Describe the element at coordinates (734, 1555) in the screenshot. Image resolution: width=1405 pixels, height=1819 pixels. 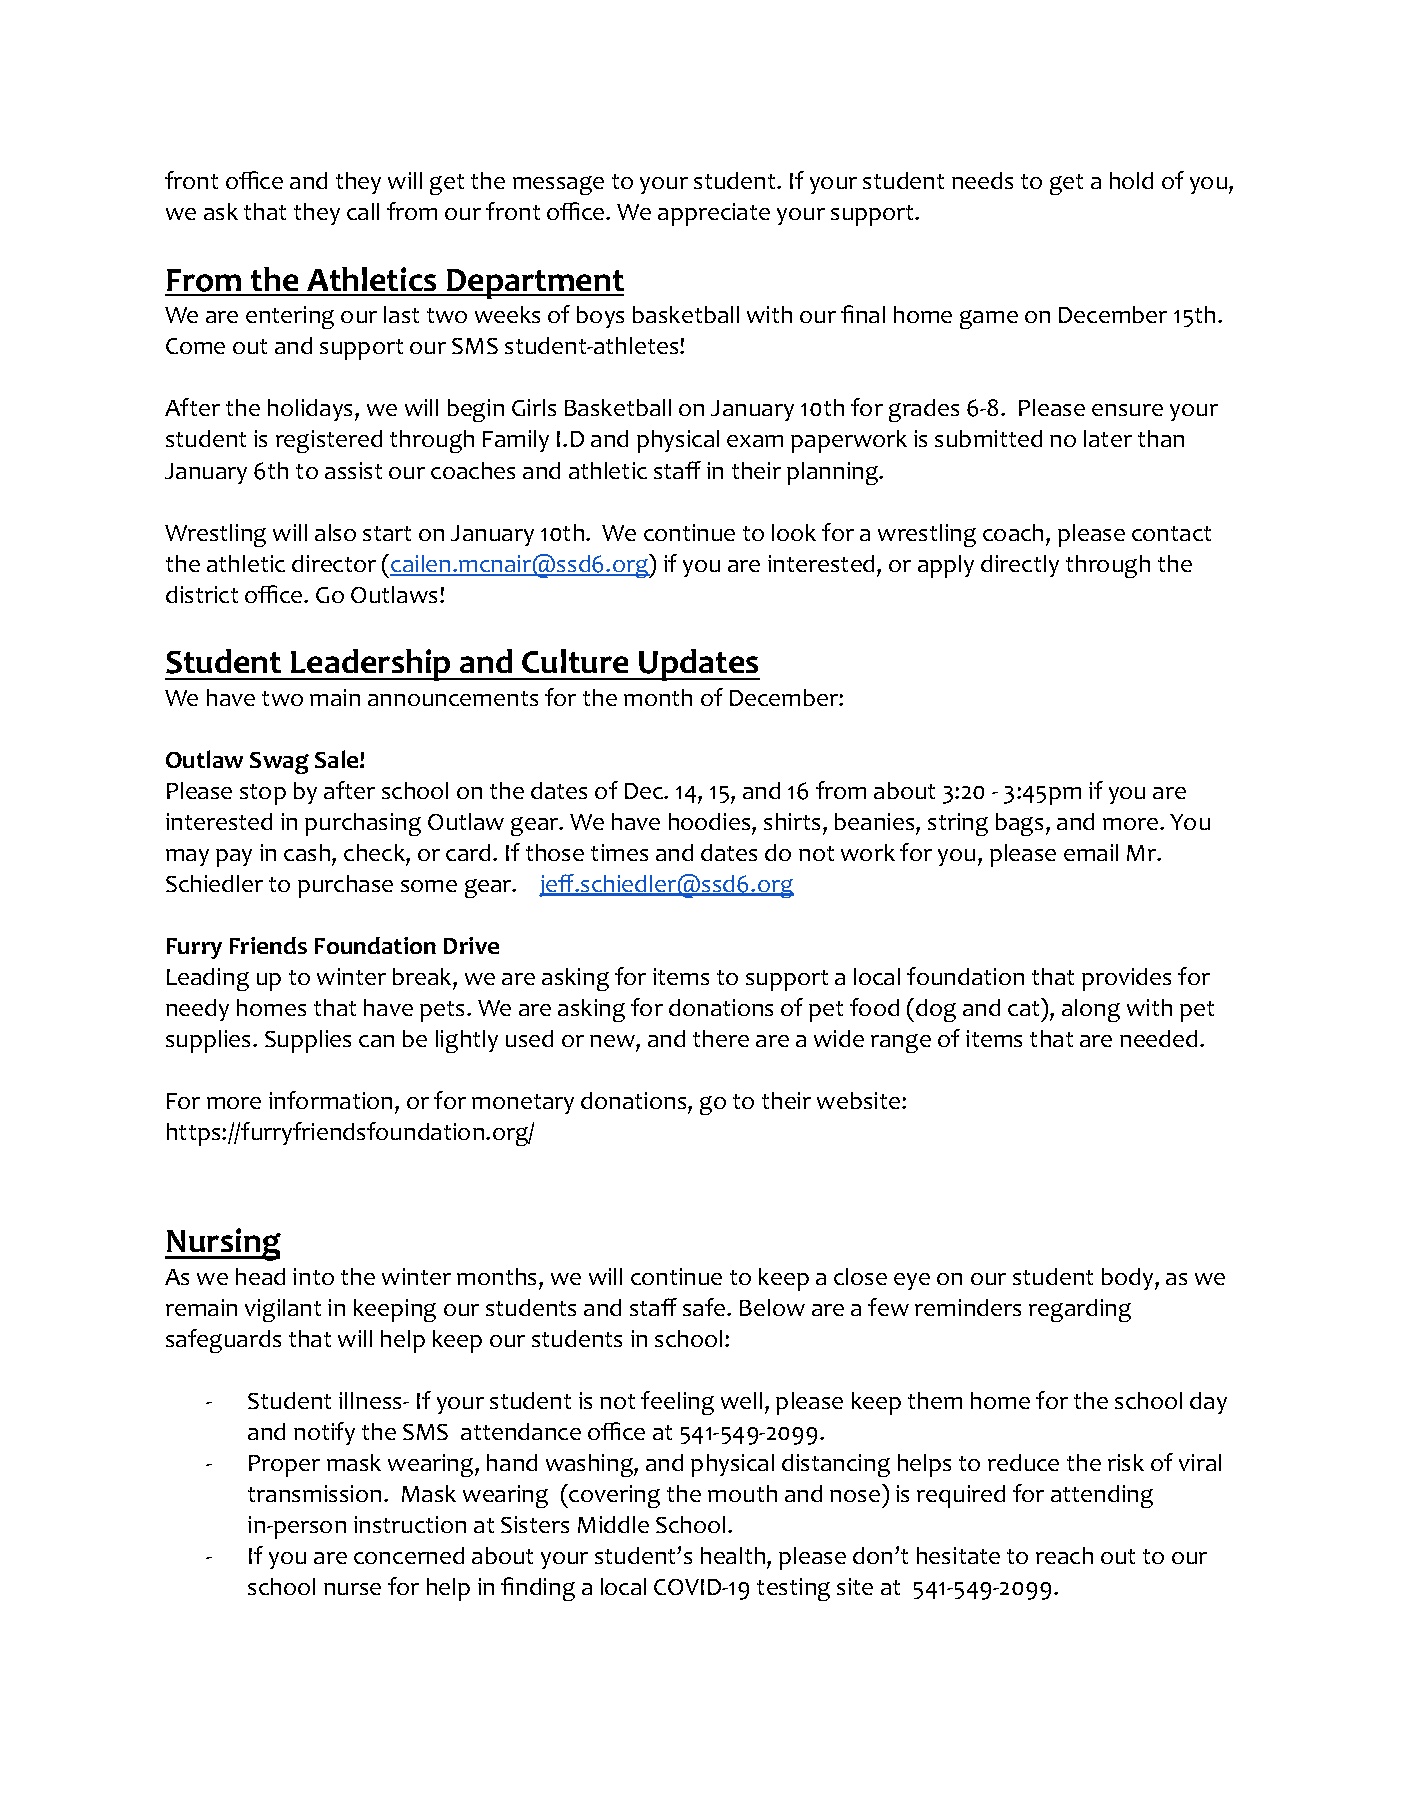
I see `health` at that location.
